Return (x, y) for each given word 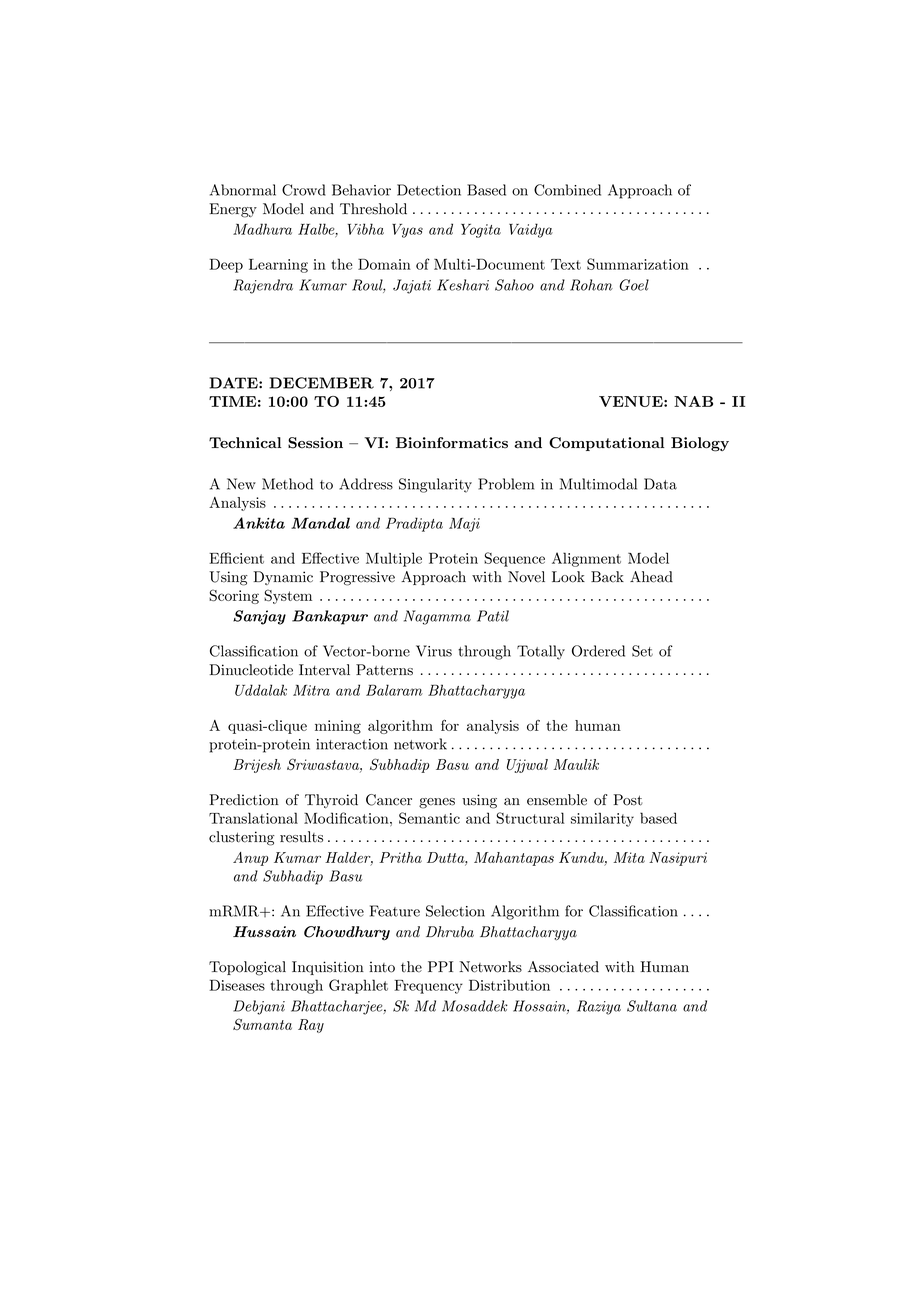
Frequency (428, 987)
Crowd (304, 190)
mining (338, 727)
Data (660, 484)
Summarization (638, 264)
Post (628, 800)
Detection (429, 190)
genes (437, 803)
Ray (311, 1026)
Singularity (435, 485)
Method (287, 484)
